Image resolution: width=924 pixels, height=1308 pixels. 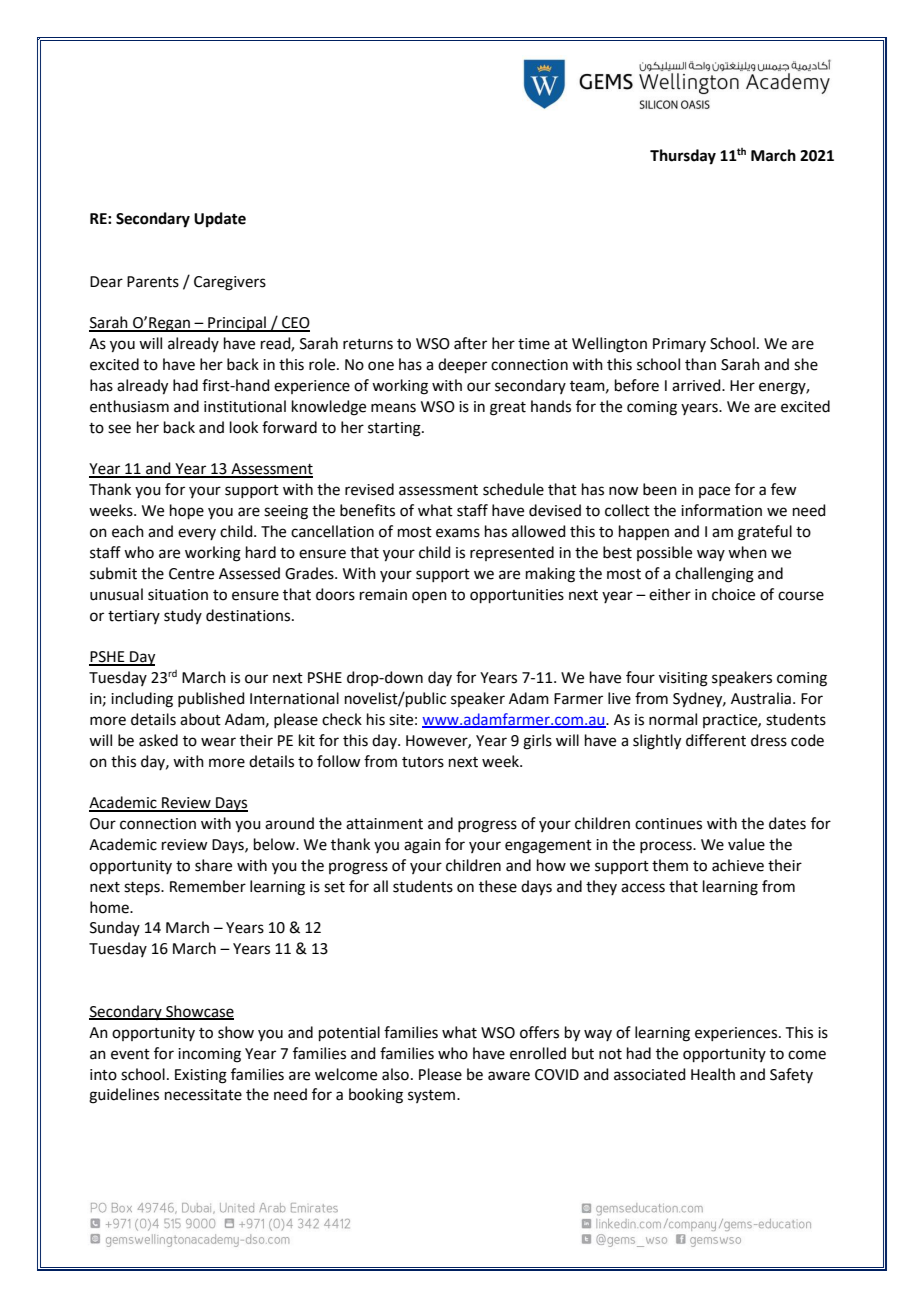 What do you see at coordinates (733, 594) in the document?
I see `choice` at bounding box center [733, 594].
